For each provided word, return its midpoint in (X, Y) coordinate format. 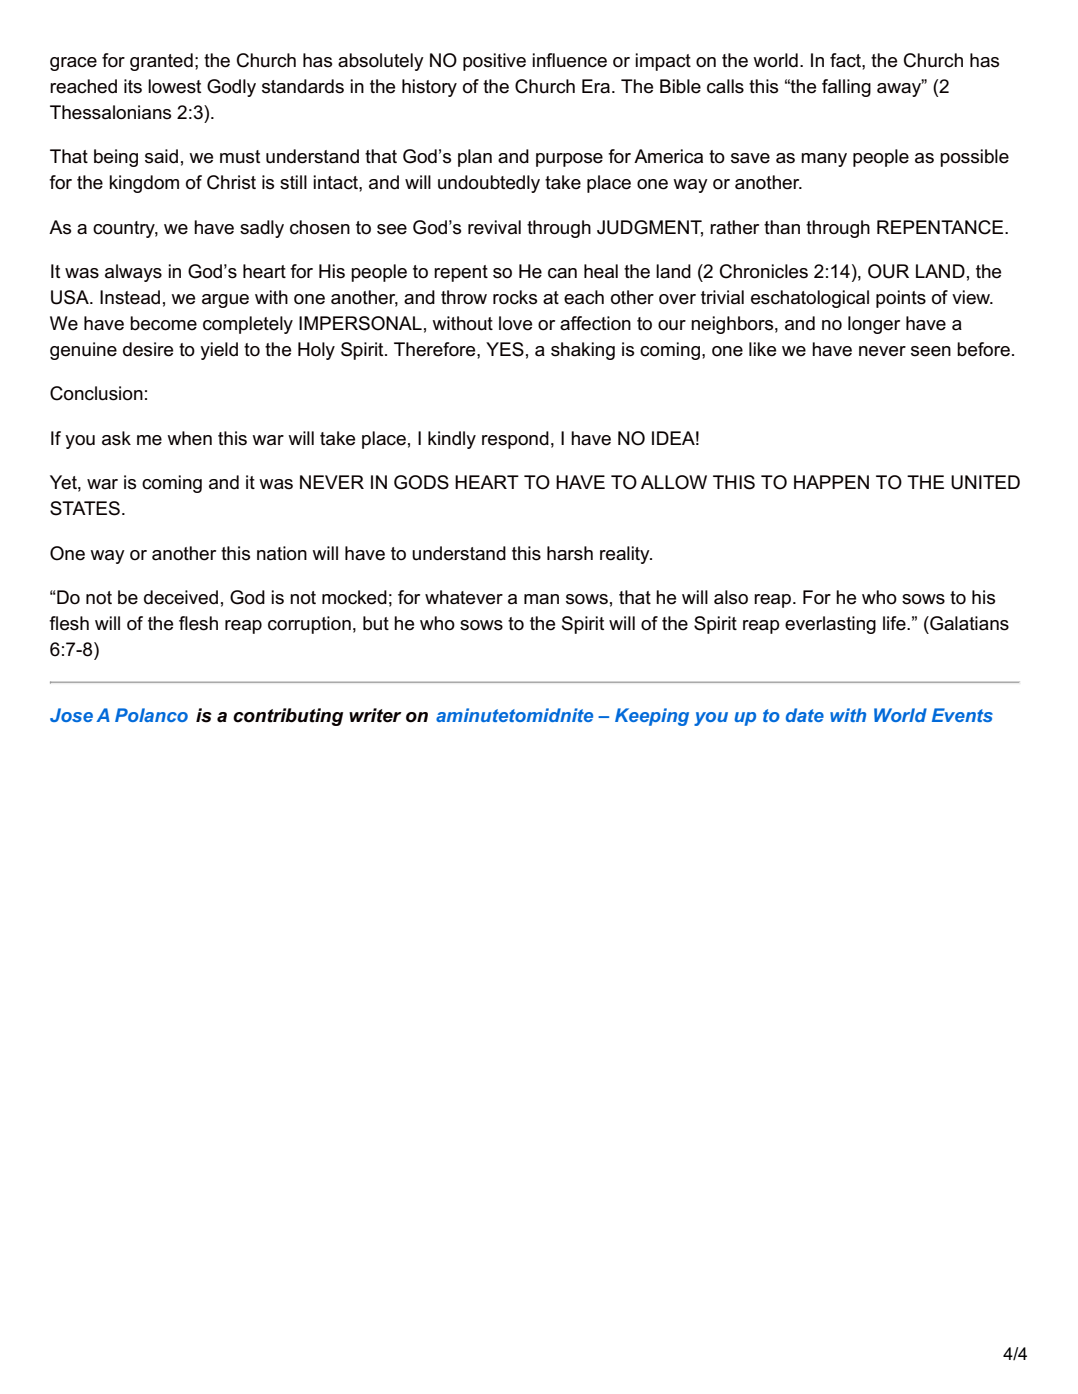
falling (846, 88)
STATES (85, 508)
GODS (421, 482)
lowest (174, 86)
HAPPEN (831, 482)
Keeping (652, 717)
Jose (71, 715)
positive (494, 62)
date (805, 715)
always (133, 273)
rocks (515, 297)
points (901, 299)
